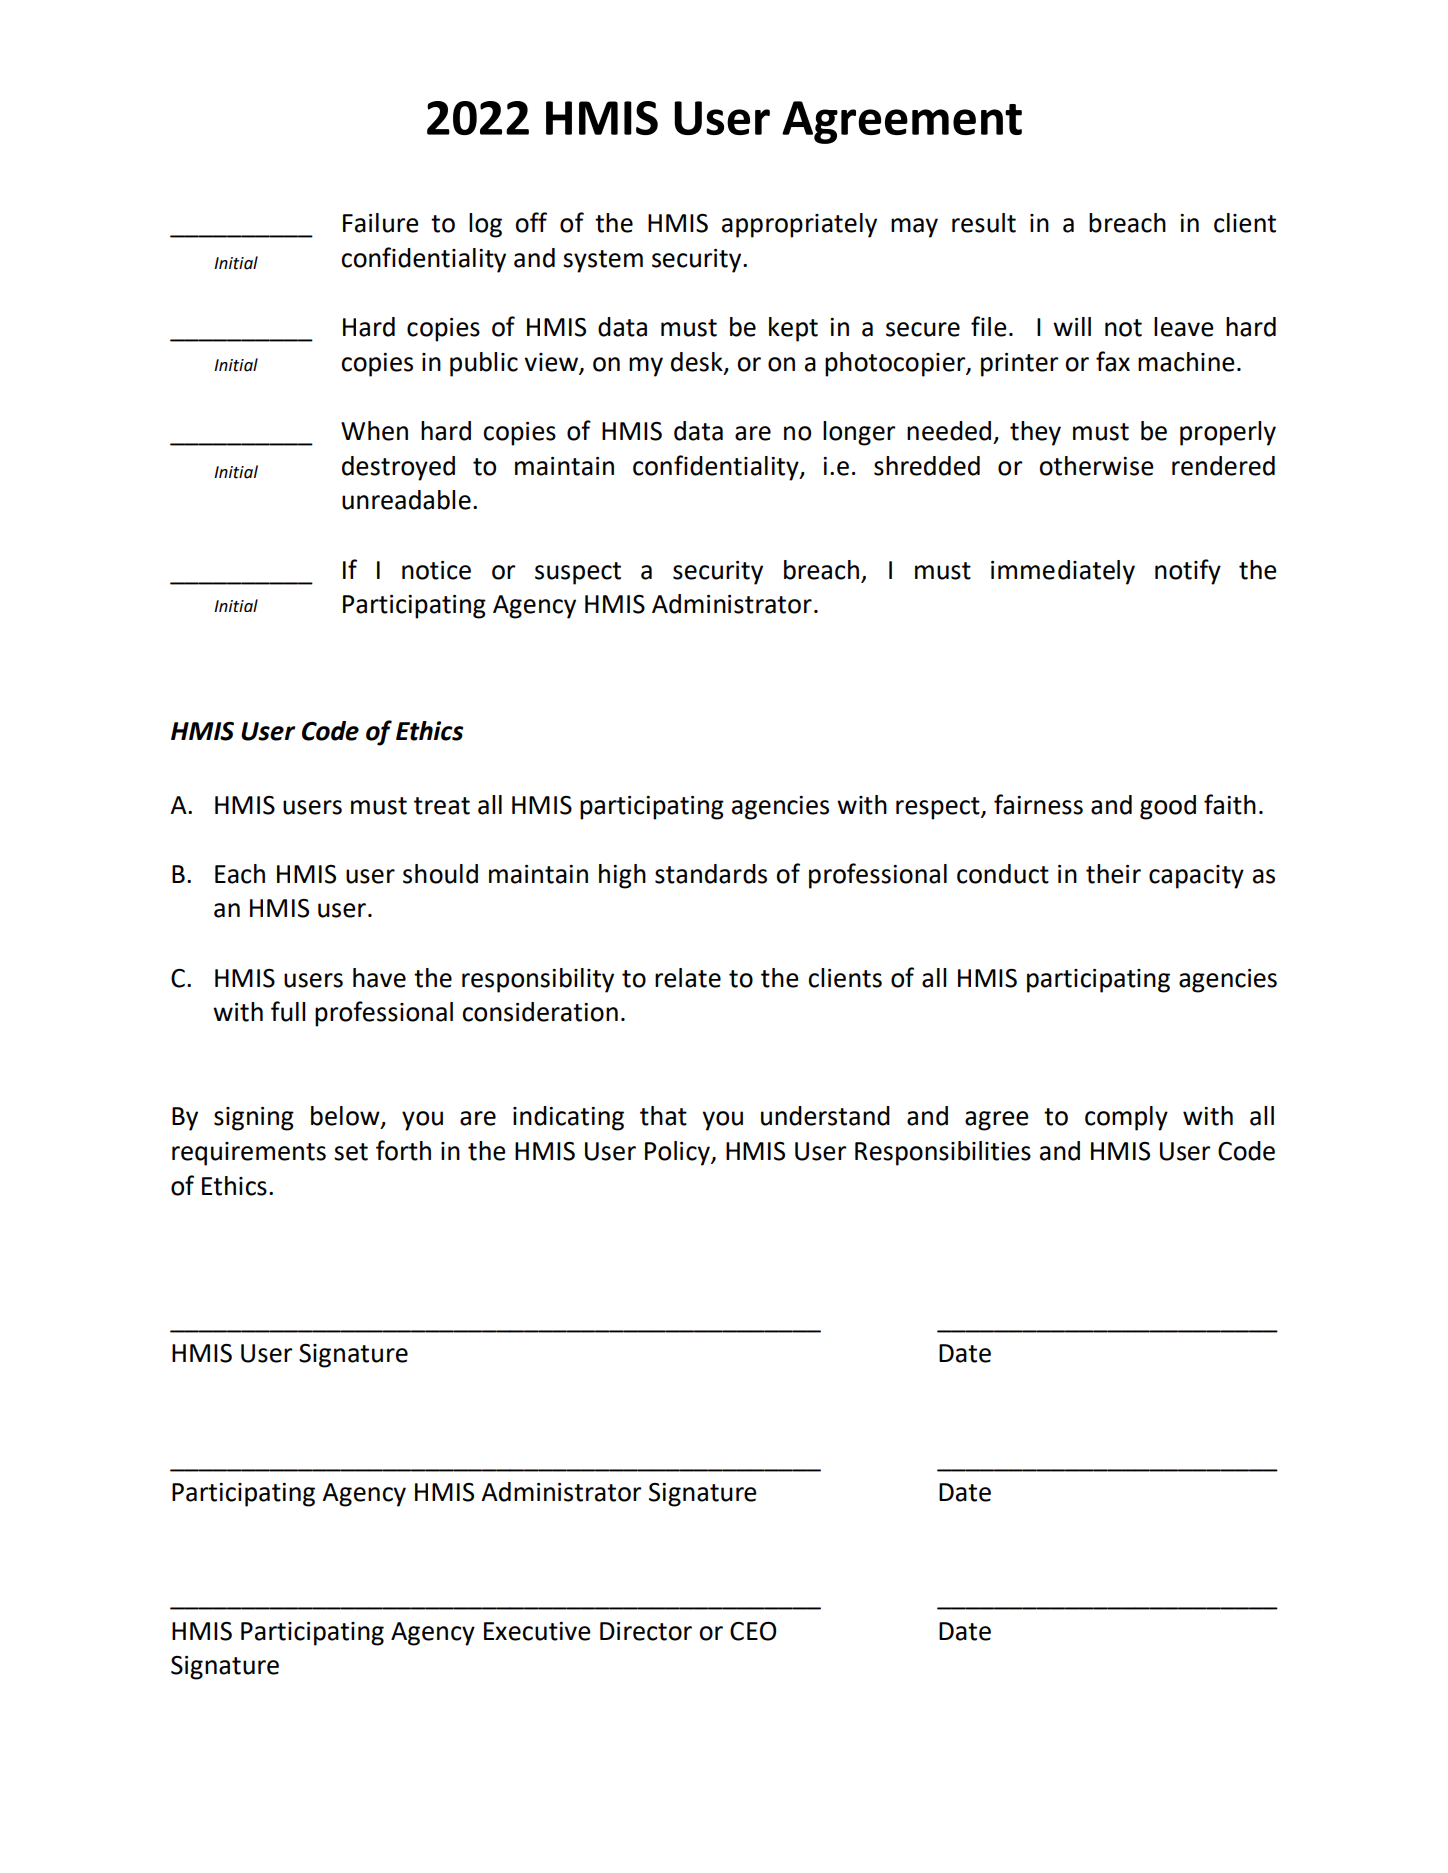  What do you see at coordinates (753, 1631) in the image?
I see `CEO` at bounding box center [753, 1631].
